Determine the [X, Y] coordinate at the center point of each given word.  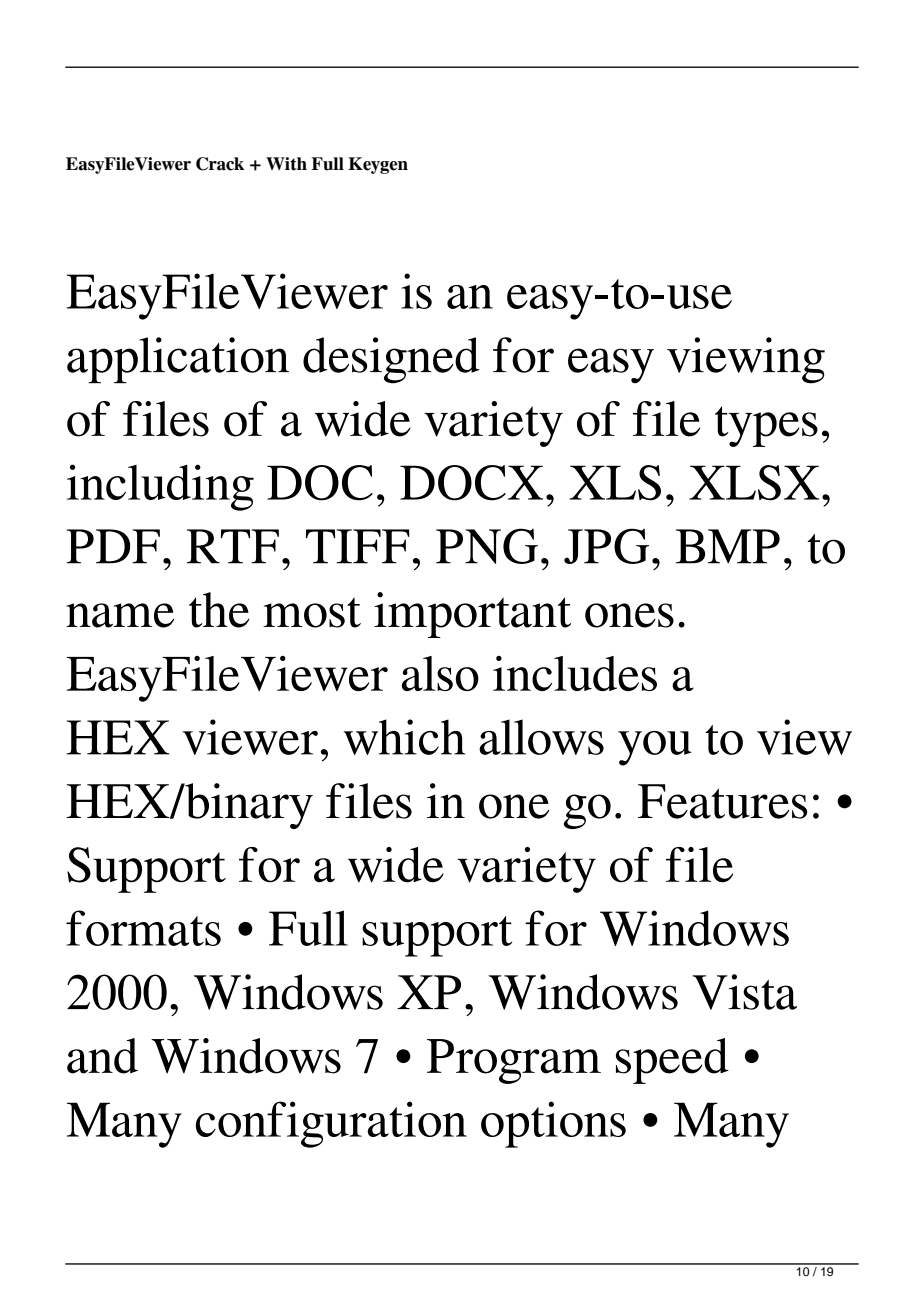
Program [514, 1061]
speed [672, 1061]
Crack [220, 164]
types [766, 426]
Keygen [378, 165]
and [102, 1056]
